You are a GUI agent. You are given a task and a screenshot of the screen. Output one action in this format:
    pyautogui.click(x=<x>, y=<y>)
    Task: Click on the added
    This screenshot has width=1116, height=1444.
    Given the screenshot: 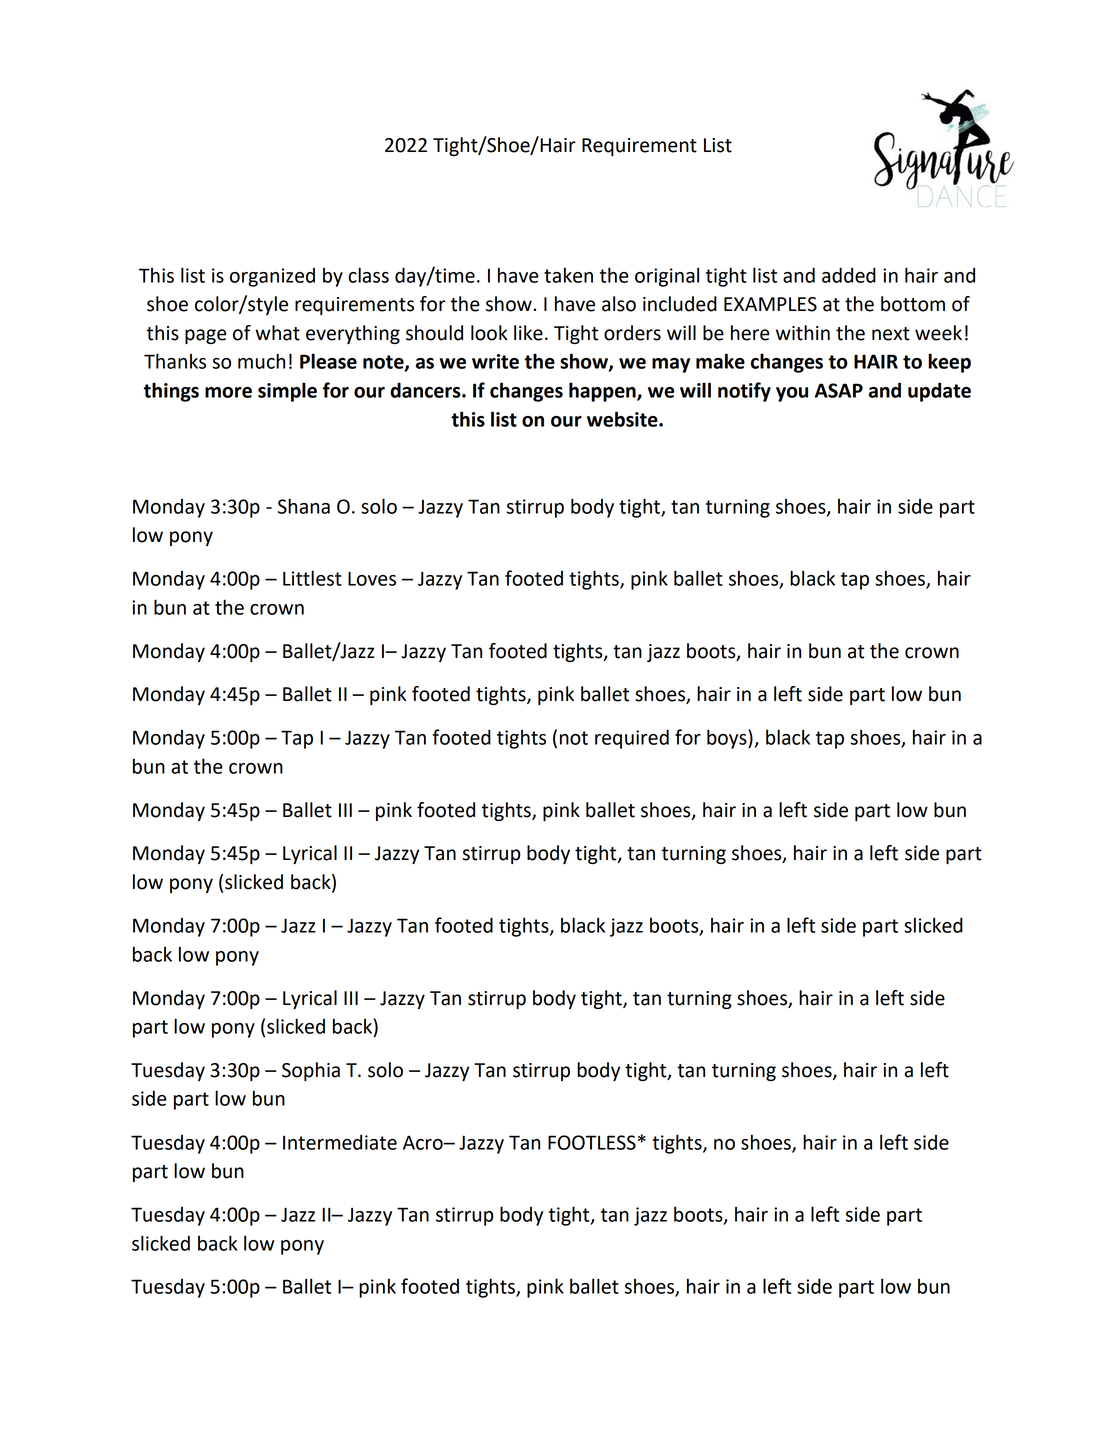 What is the action you would take?
    pyautogui.click(x=849, y=275)
